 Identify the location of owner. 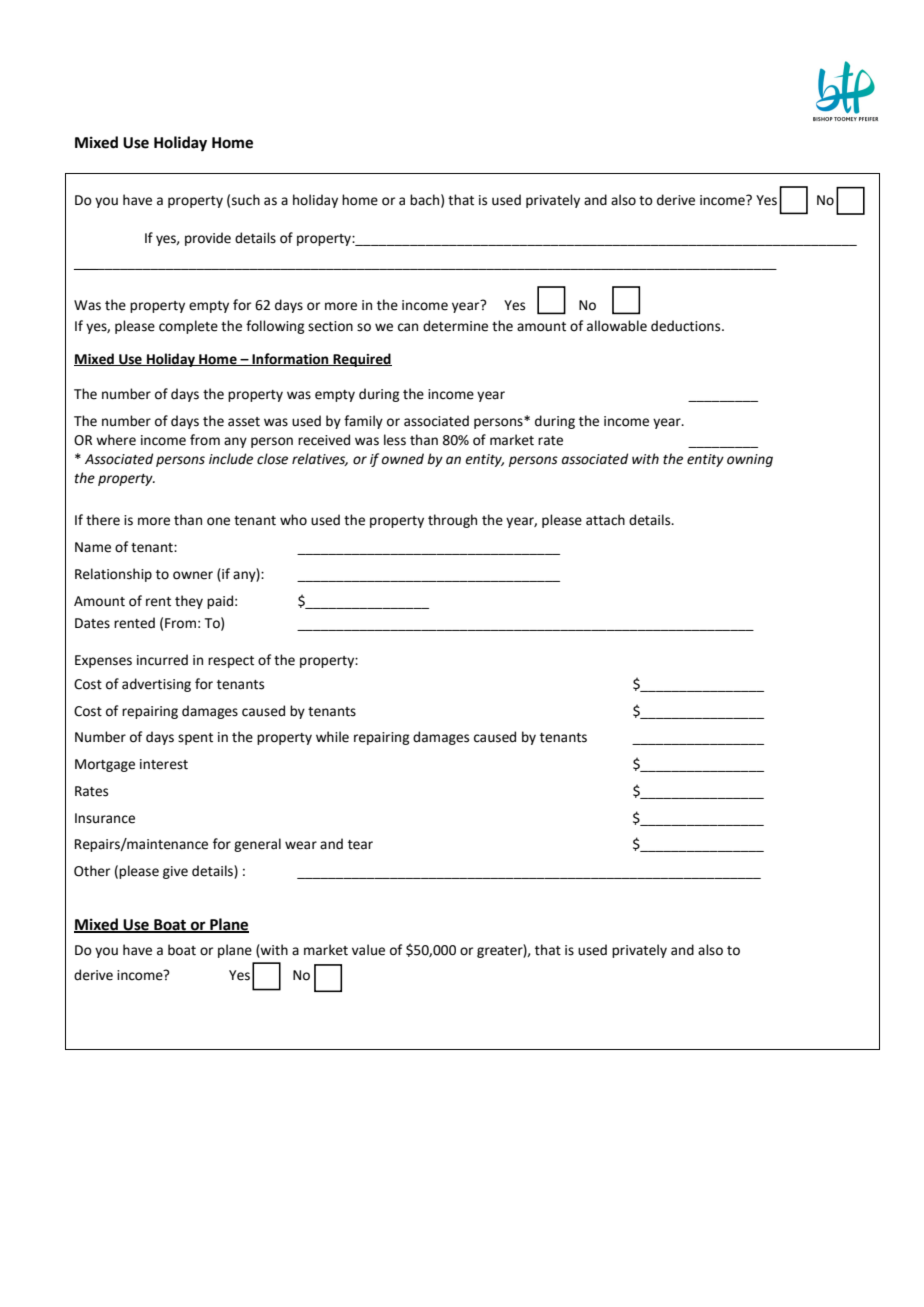
(193, 575).
